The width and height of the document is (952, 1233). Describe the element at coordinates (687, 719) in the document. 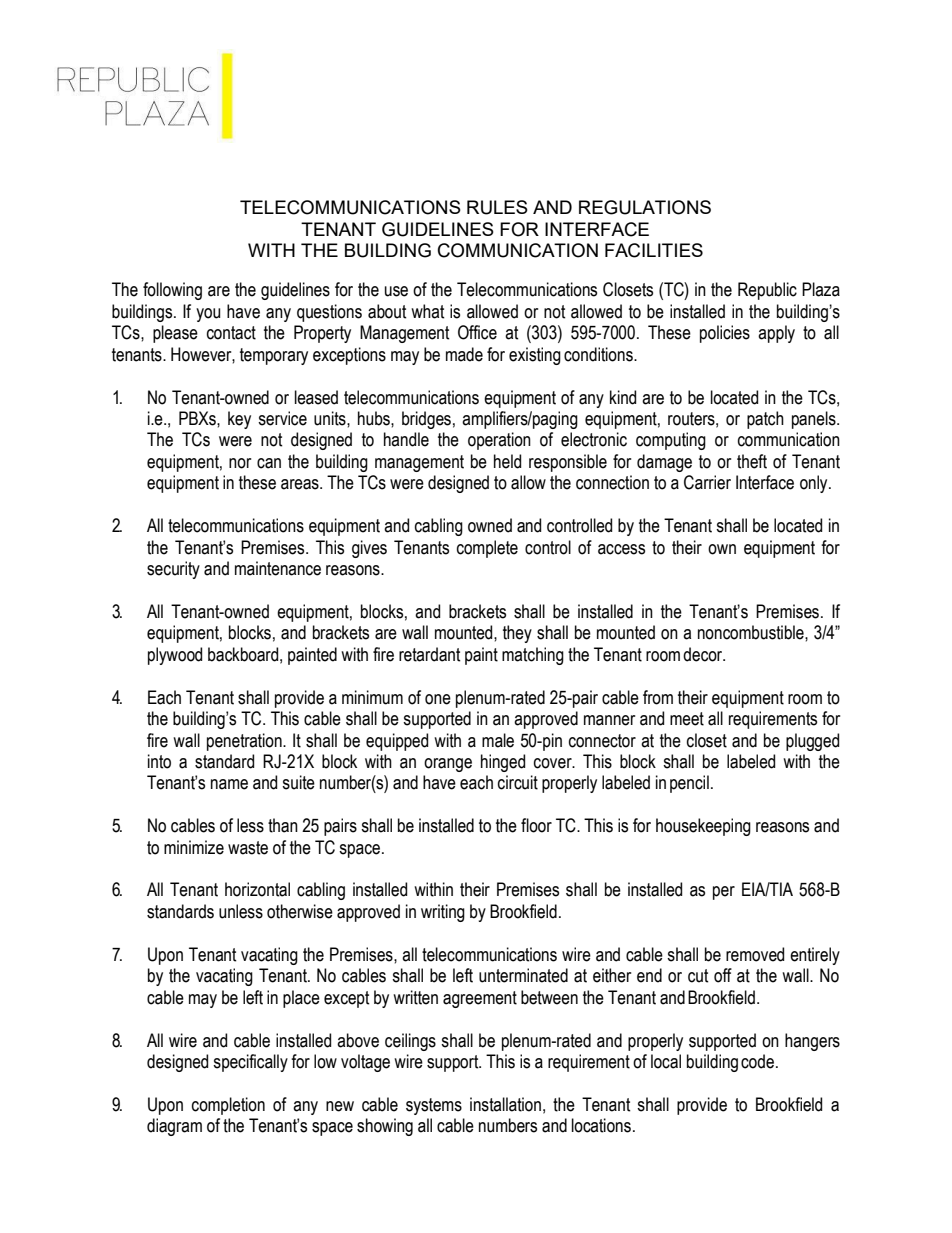

I see `meet` at that location.
